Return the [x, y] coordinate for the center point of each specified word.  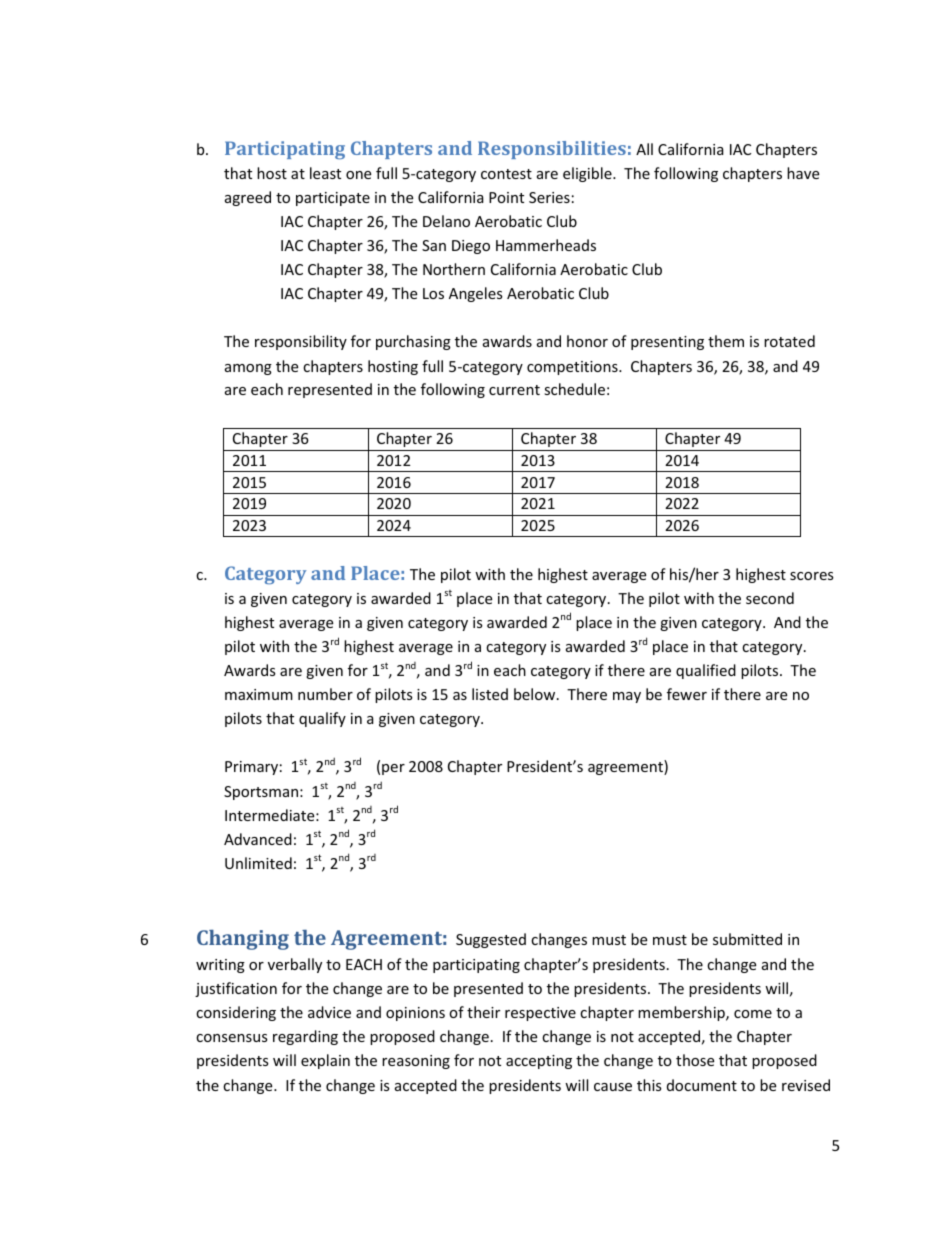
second [770, 598]
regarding [305, 1037]
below [536, 694]
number [325, 694]
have [803, 173]
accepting [539, 1062]
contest [506, 174]
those [695, 1060]
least [325, 173]
